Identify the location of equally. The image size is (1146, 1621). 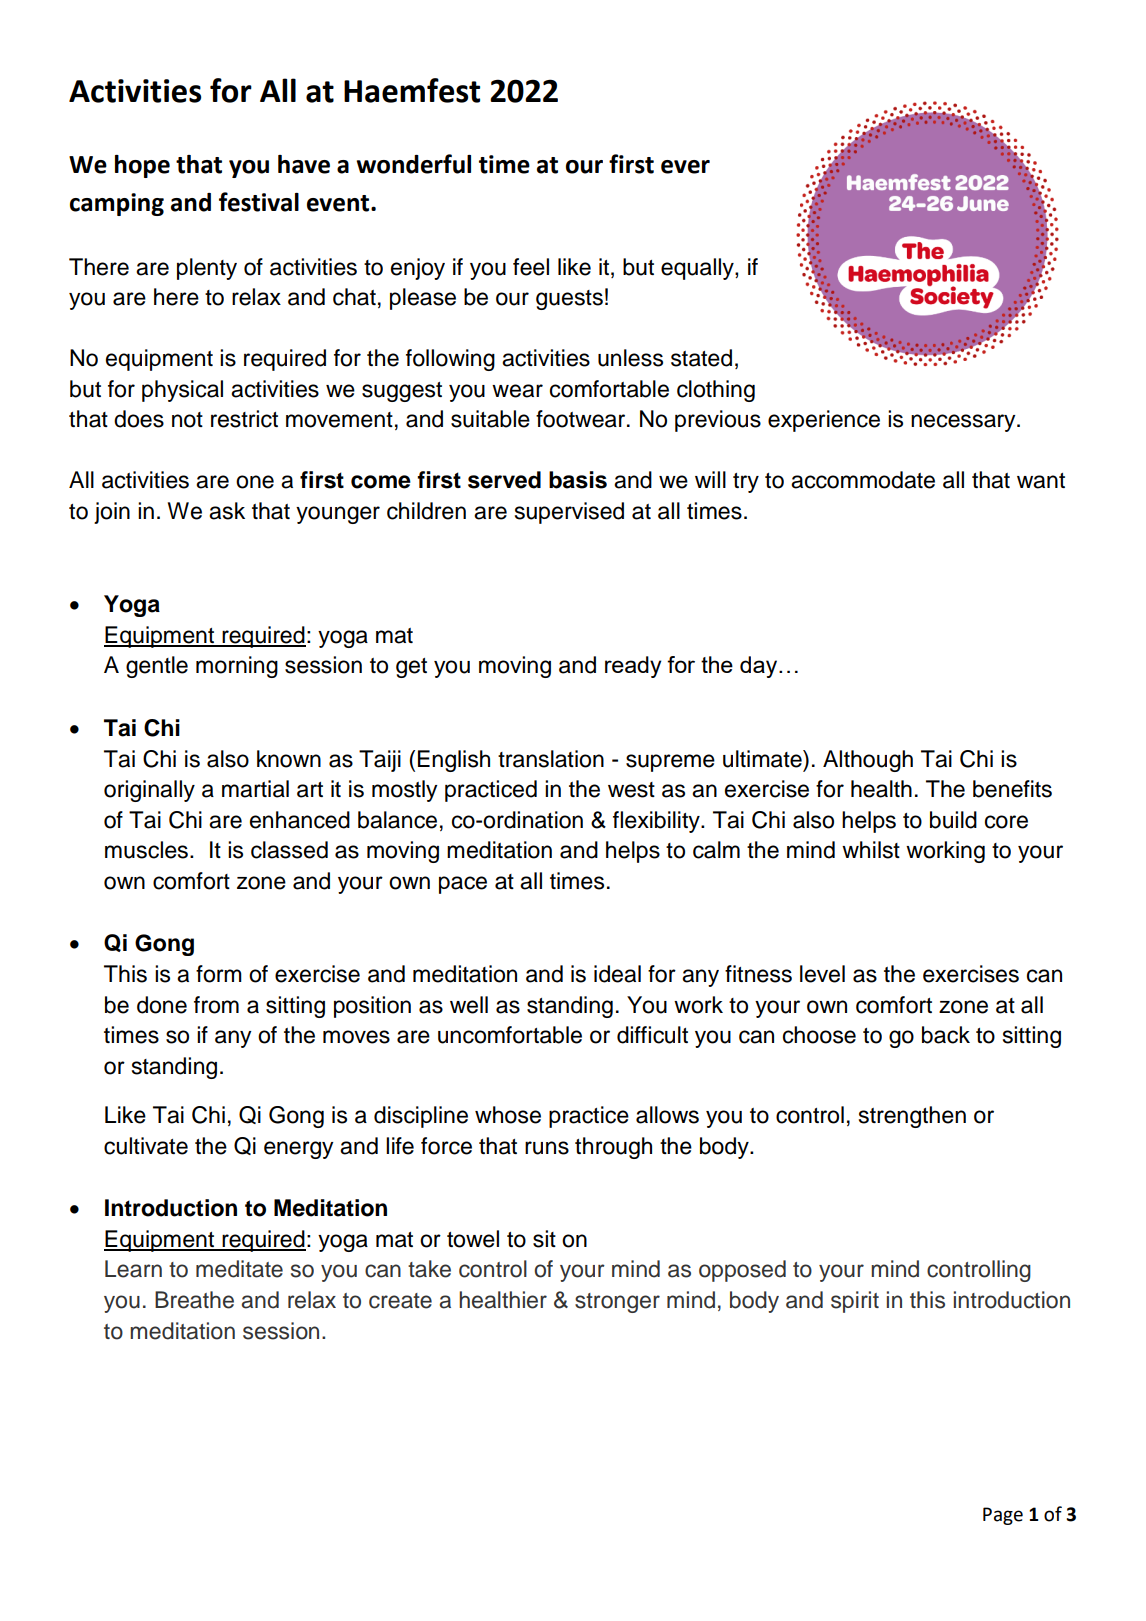
(698, 269).
